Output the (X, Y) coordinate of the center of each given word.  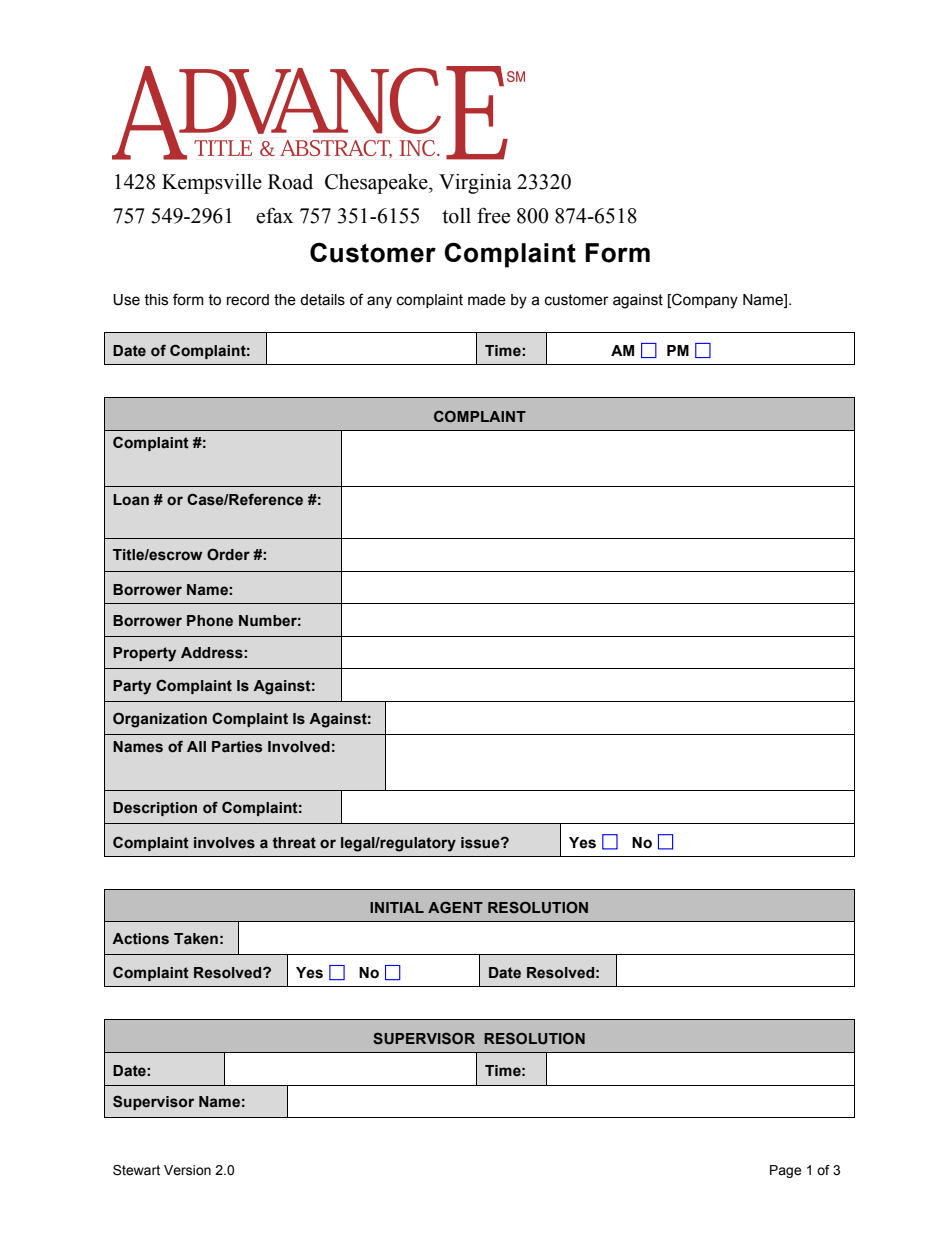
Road (290, 182)
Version (187, 1170)
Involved (299, 747)
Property (144, 654)
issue (481, 843)
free (493, 215)
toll (456, 216)
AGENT (455, 907)
